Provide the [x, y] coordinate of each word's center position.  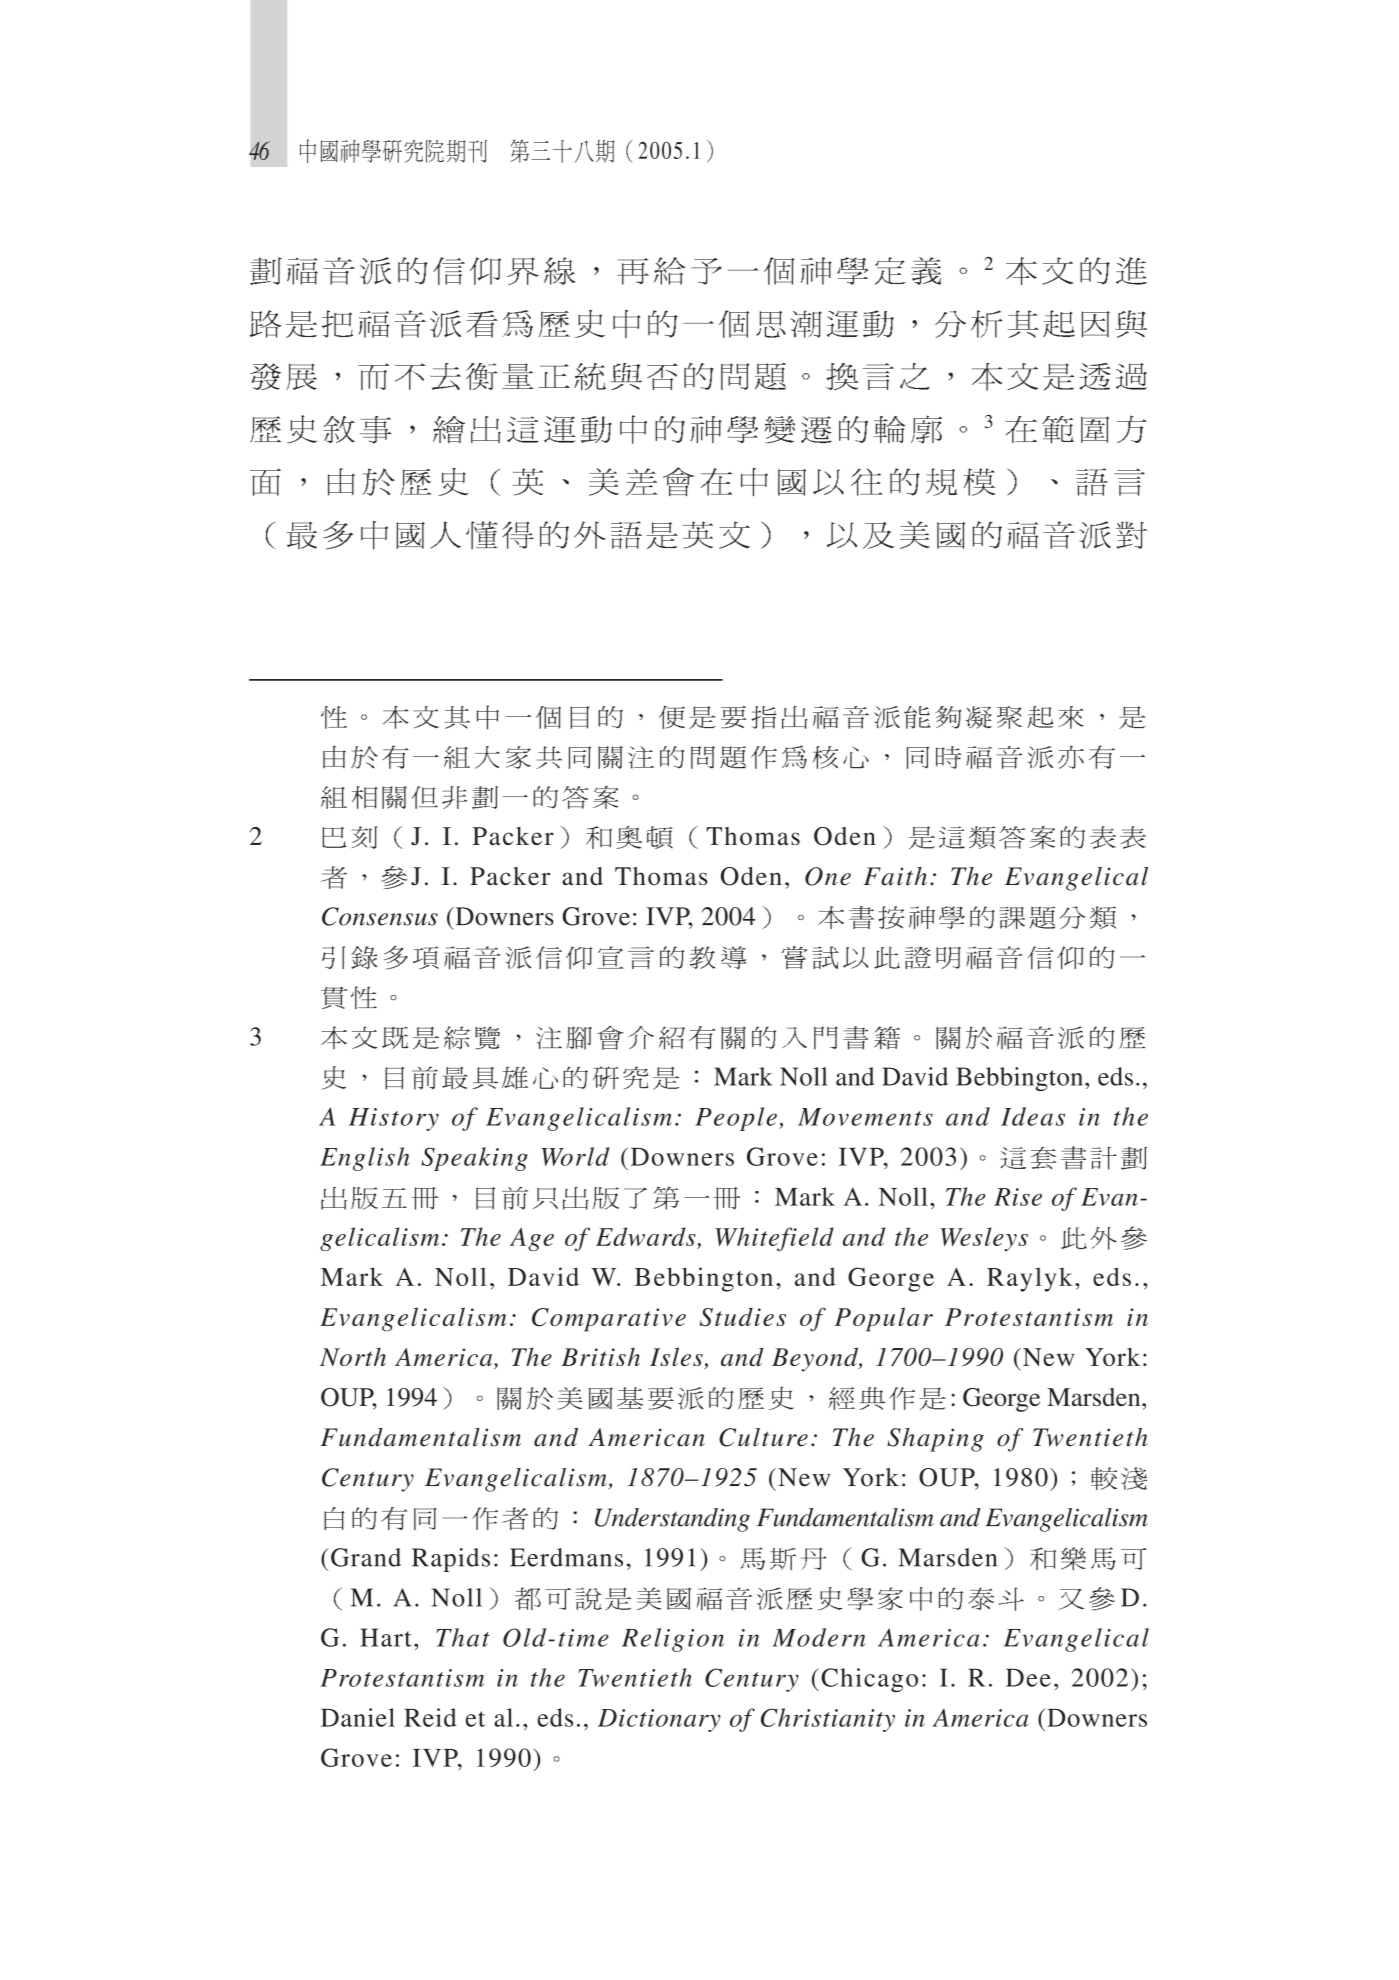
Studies [743, 1317]
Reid [430, 1717]
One [828, 876]
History [394, 1119]
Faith [895, 876]
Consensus [380, 916]
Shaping [935, 1440]
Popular [883, 1319]
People [736, 1119]
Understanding [672, 1520]
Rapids [451, 1560]
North [353, 1357]
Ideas [1033, 1116]
